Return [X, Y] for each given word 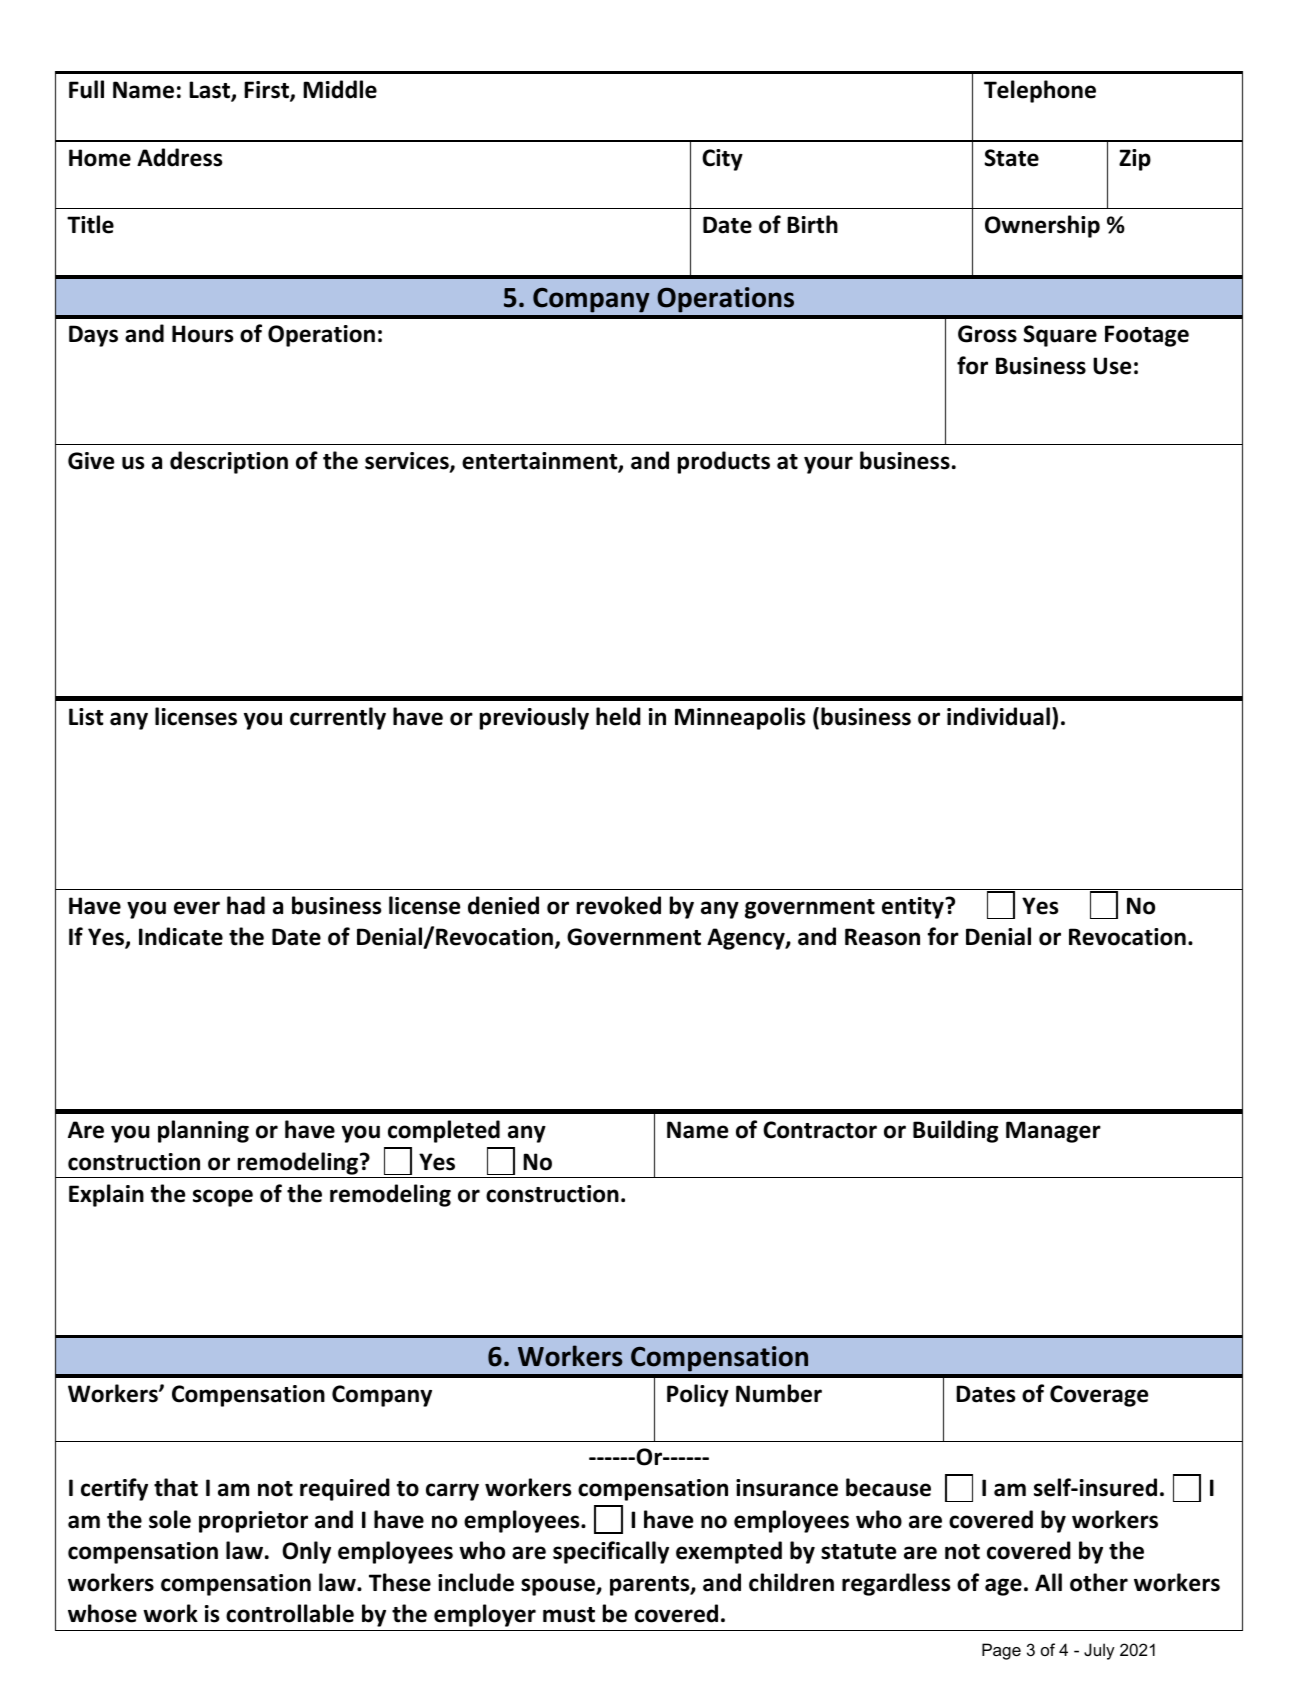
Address [180, 157]
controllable [290, 1613]
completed [444, 1131]
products [724, 462]
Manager [1053, 1132]
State [1011, 158]
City [722, 160]
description [229, 462]
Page [1001, 1651]
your [828, 465]
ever [197, 908]
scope [223, 1198]
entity [914, 908]
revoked [619, 905]
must [569, 1615]
